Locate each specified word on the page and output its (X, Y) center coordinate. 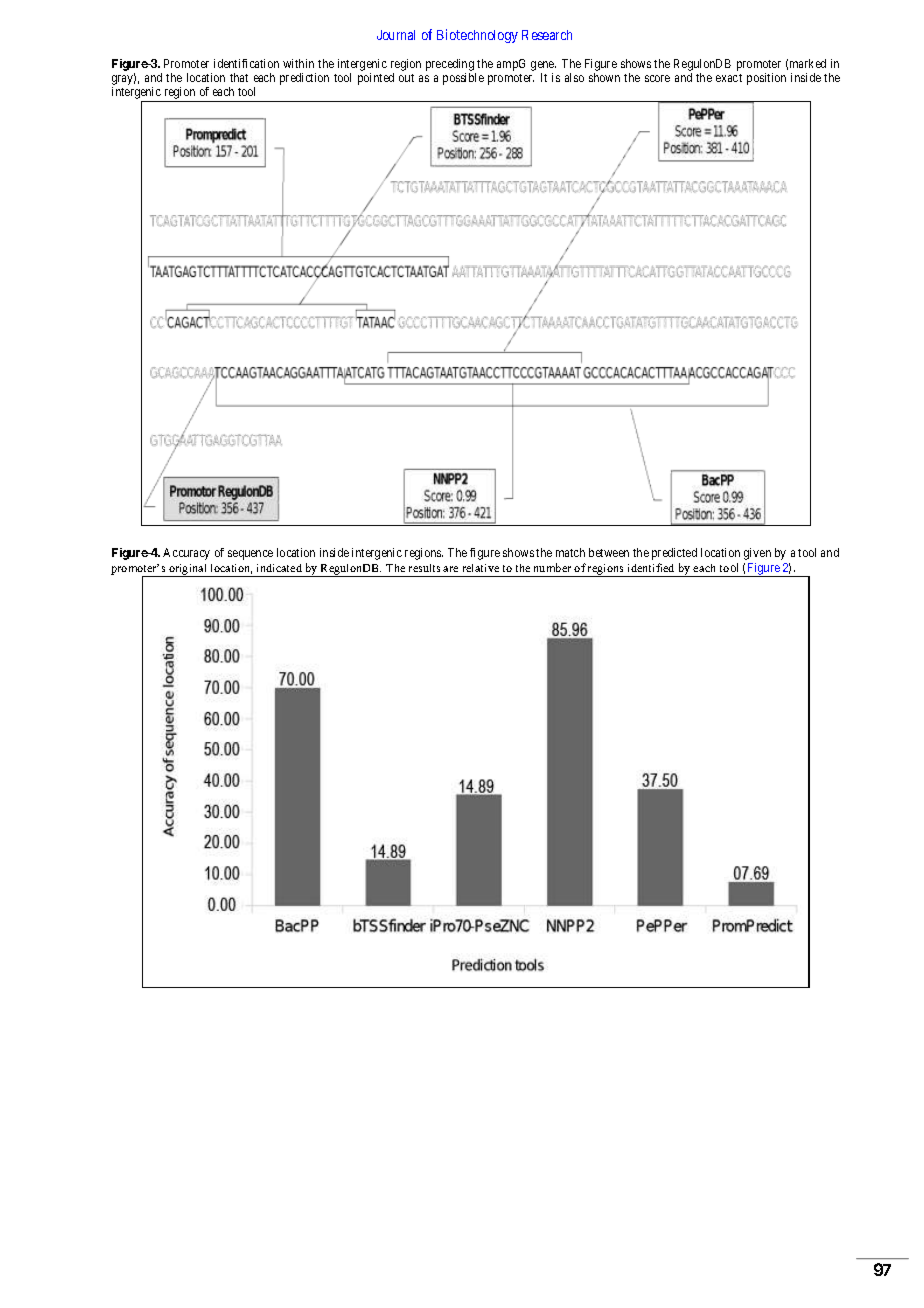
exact (729, 78)
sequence (250, 555)
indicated (279, 568)
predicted (674, 554)
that (239, 77)
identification (246, 63)
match (570, 552)
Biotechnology (477, 36)
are (450, 569)
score (657, 78)
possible (463, 79)
